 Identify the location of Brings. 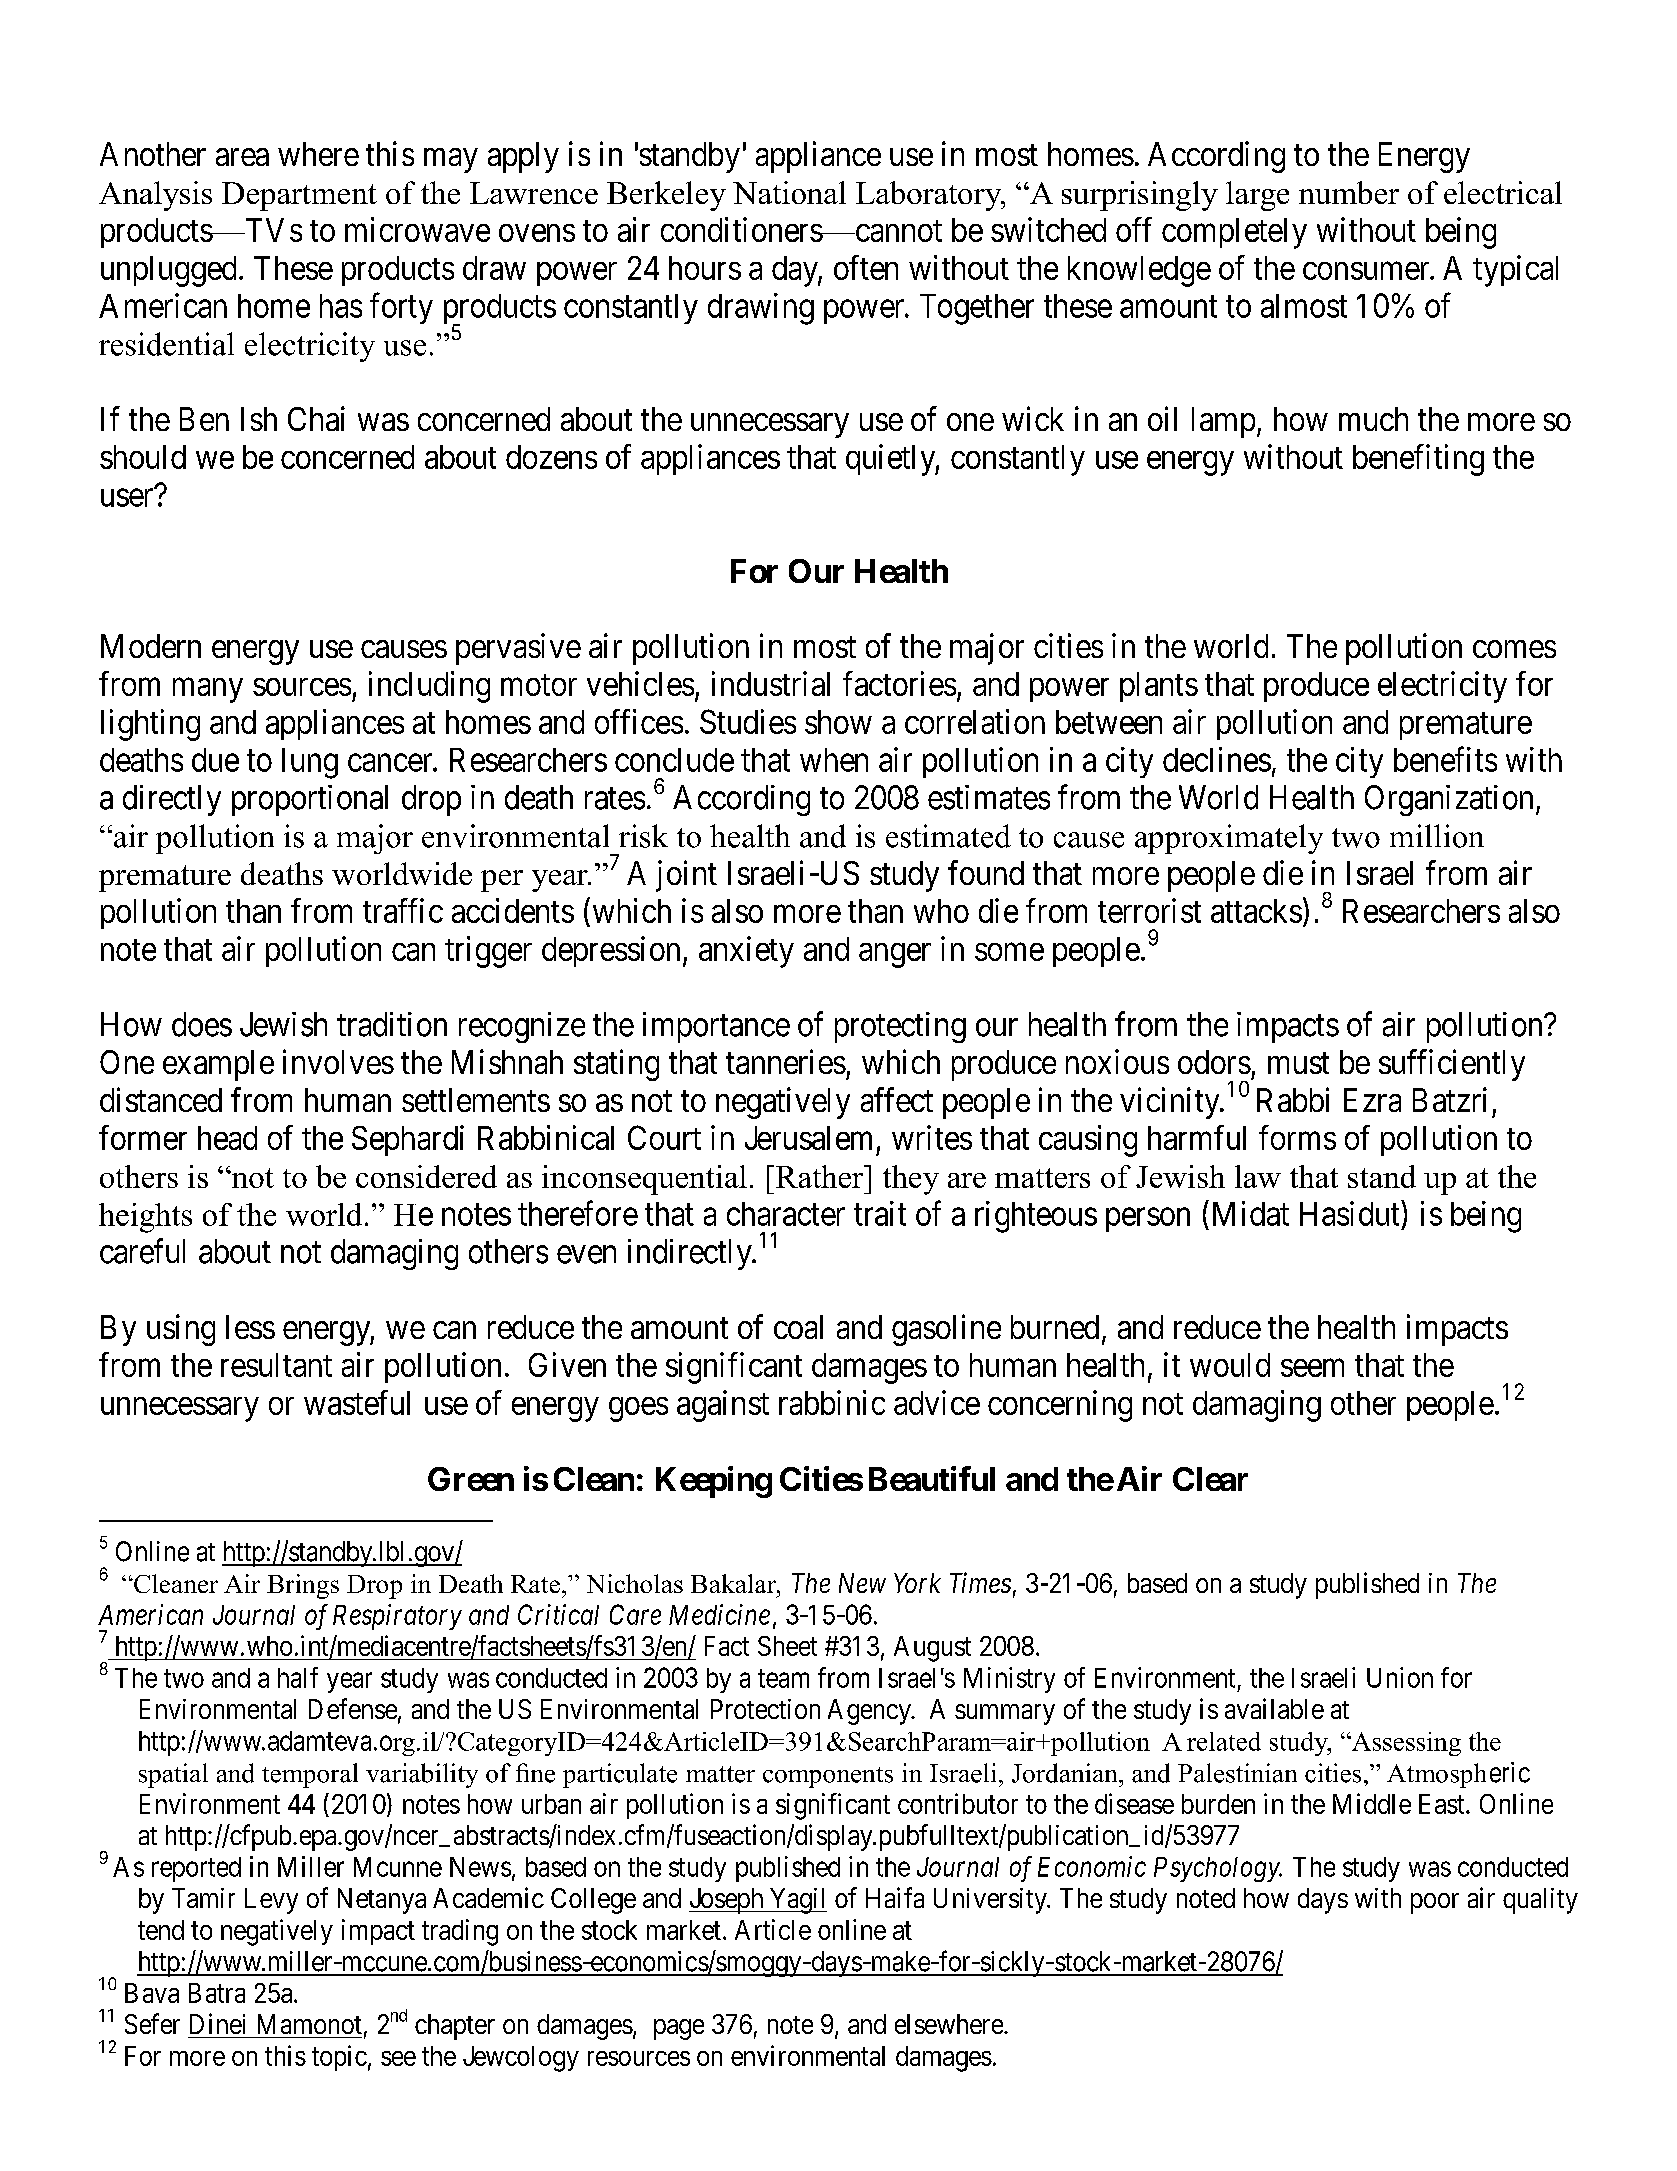
(303, 1586).
